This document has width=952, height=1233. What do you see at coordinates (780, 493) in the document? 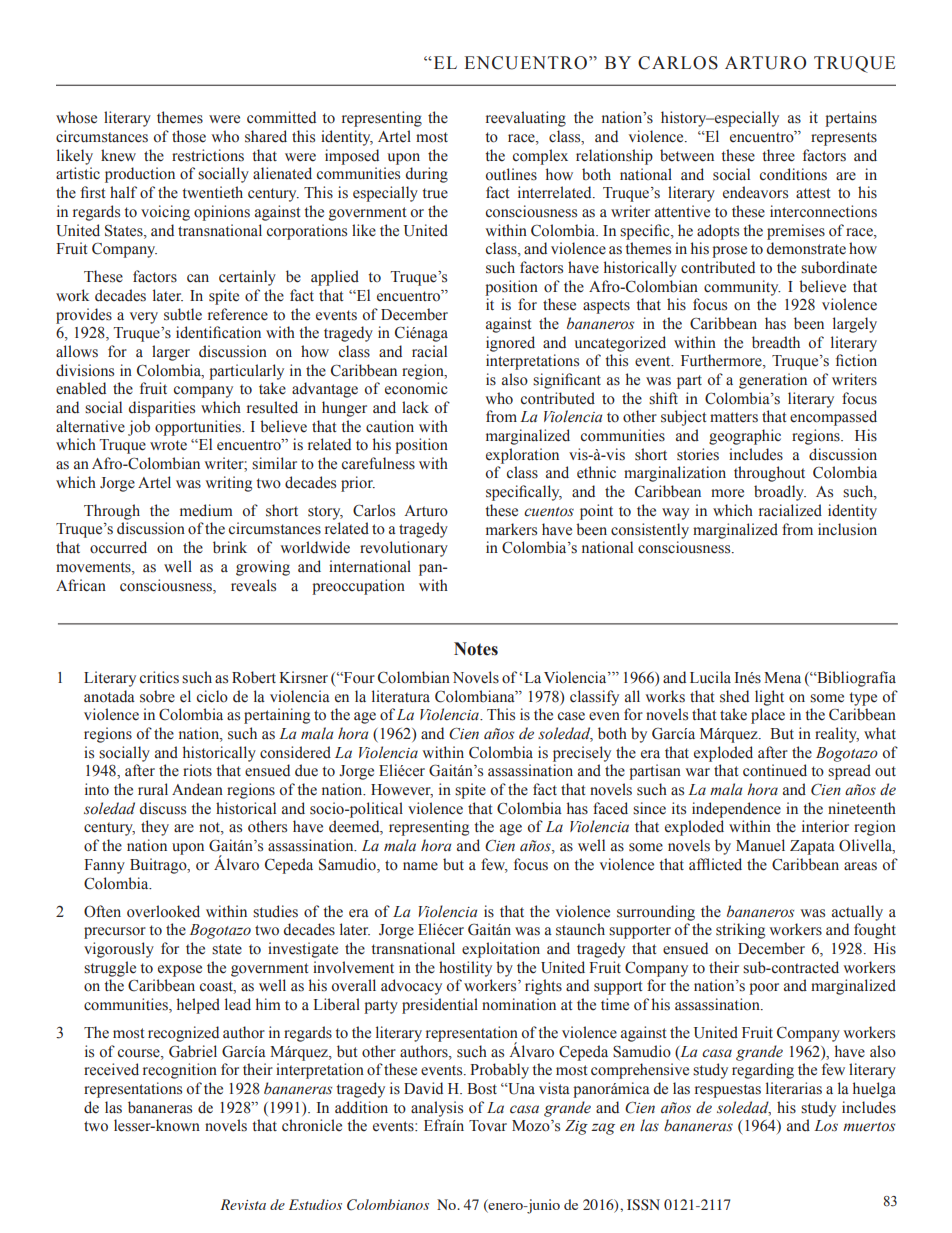
I see `broadly` at bounding box center [780, 493].
